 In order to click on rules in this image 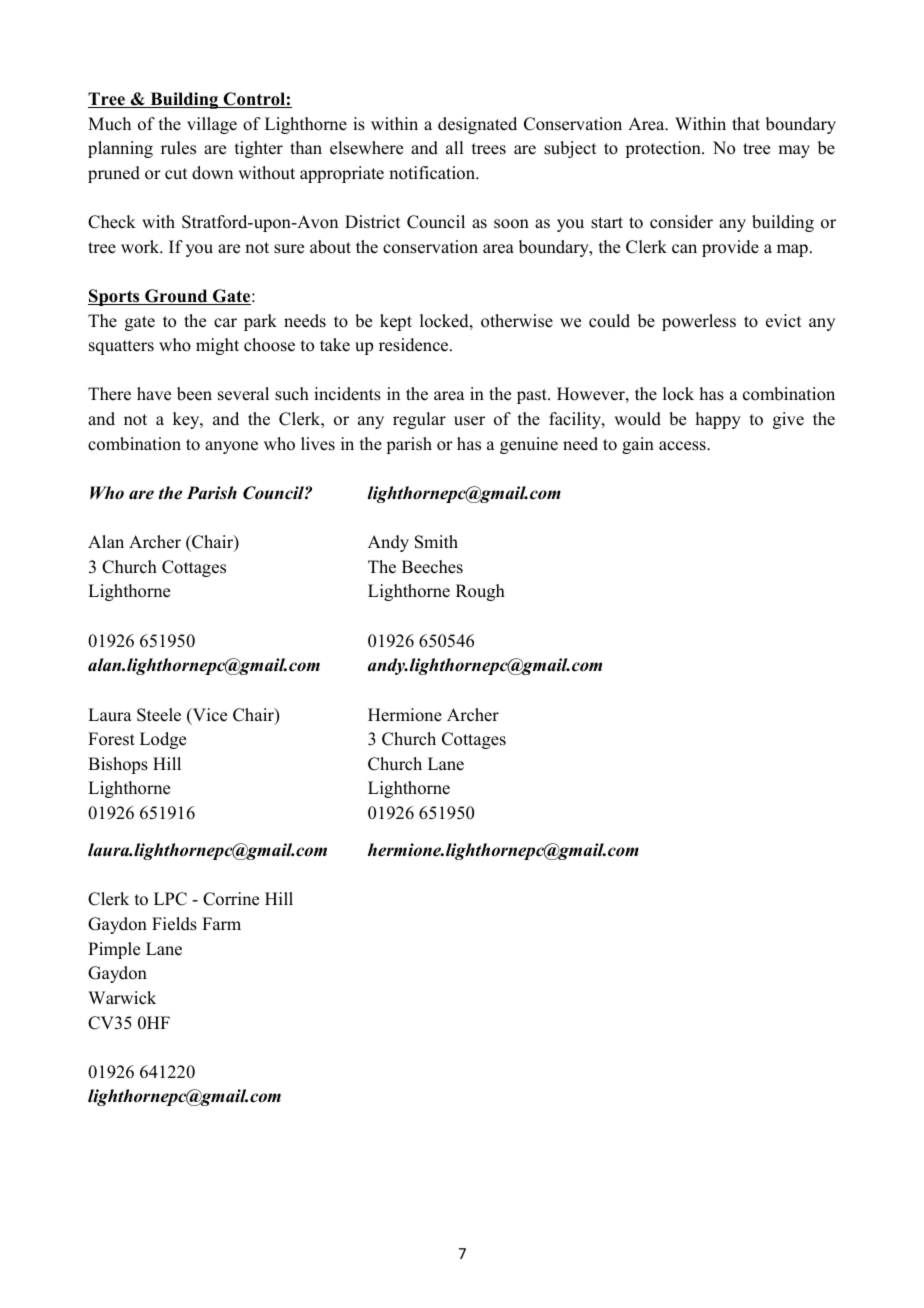, I will do `click(178, 148)`.
